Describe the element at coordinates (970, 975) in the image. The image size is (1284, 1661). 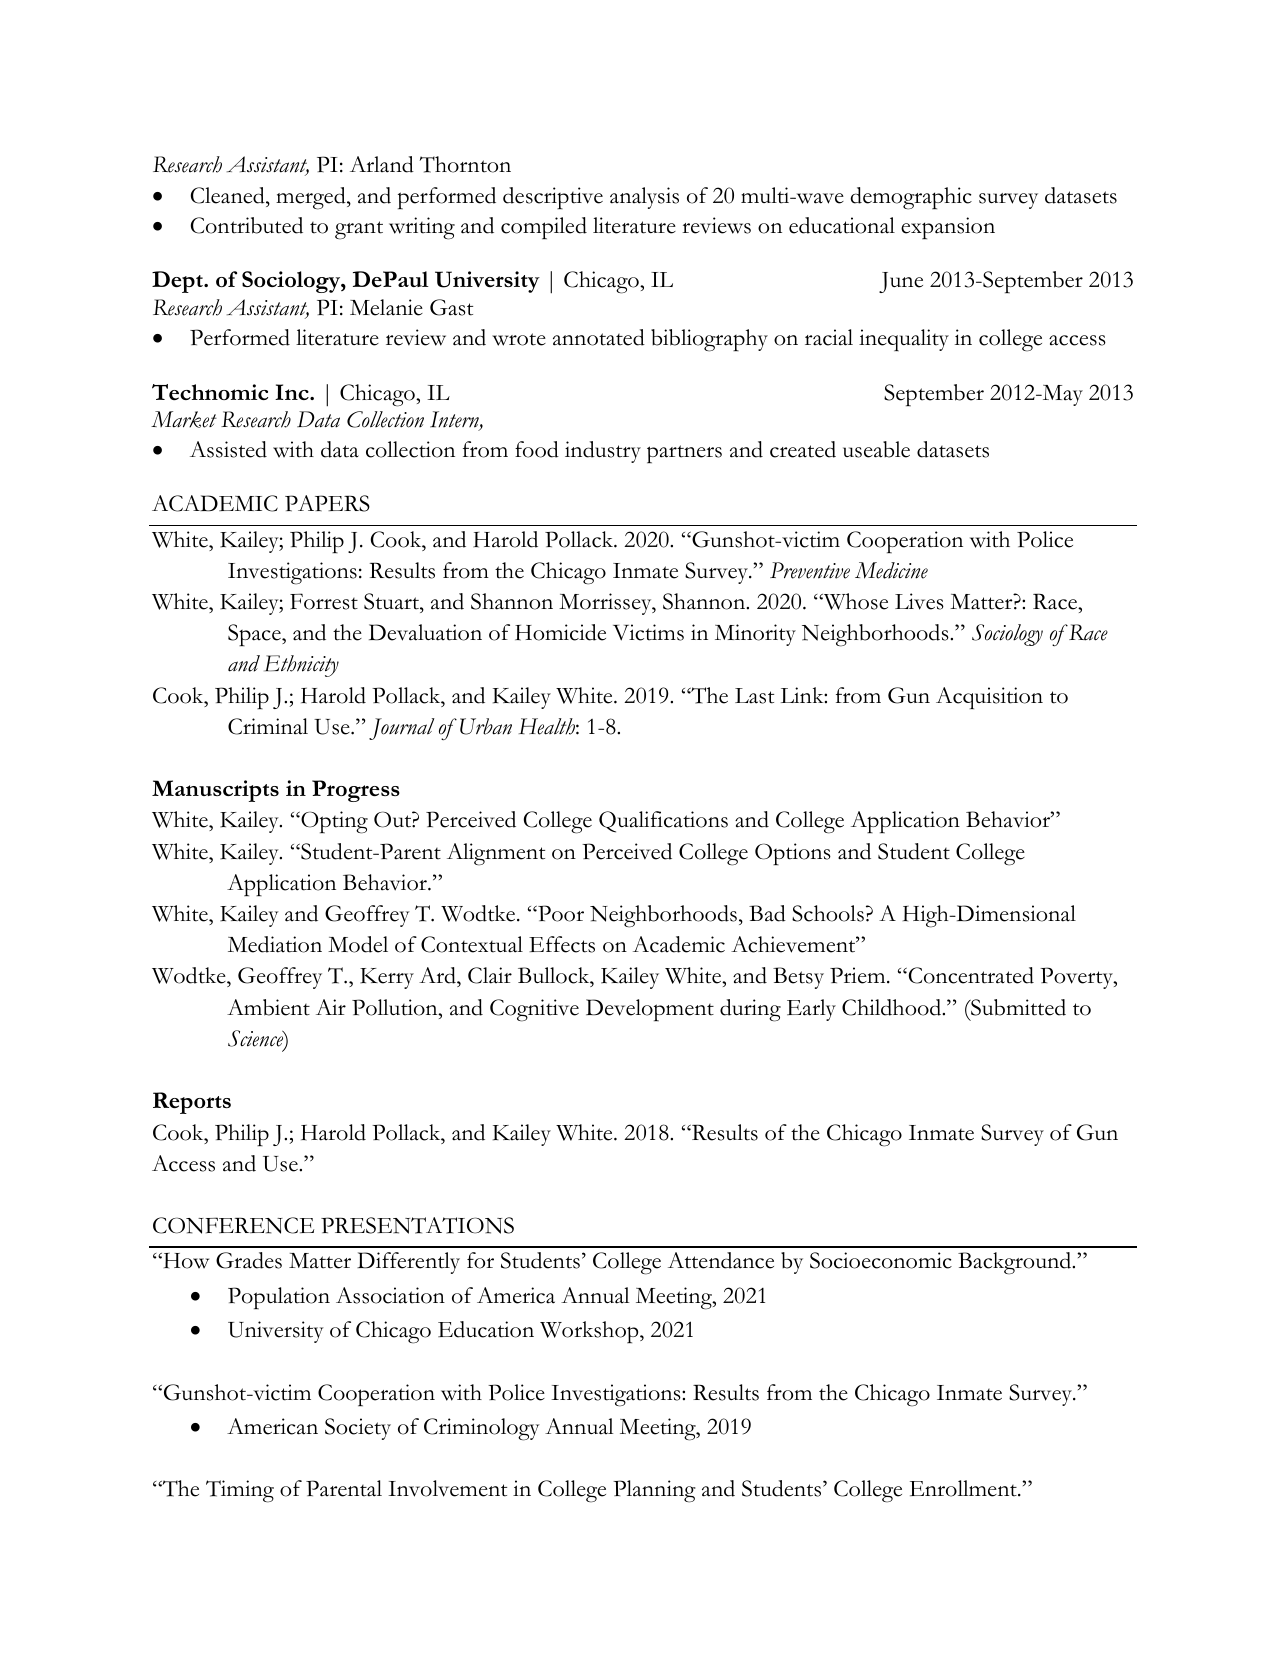
I see `Concentrated` at that location.
